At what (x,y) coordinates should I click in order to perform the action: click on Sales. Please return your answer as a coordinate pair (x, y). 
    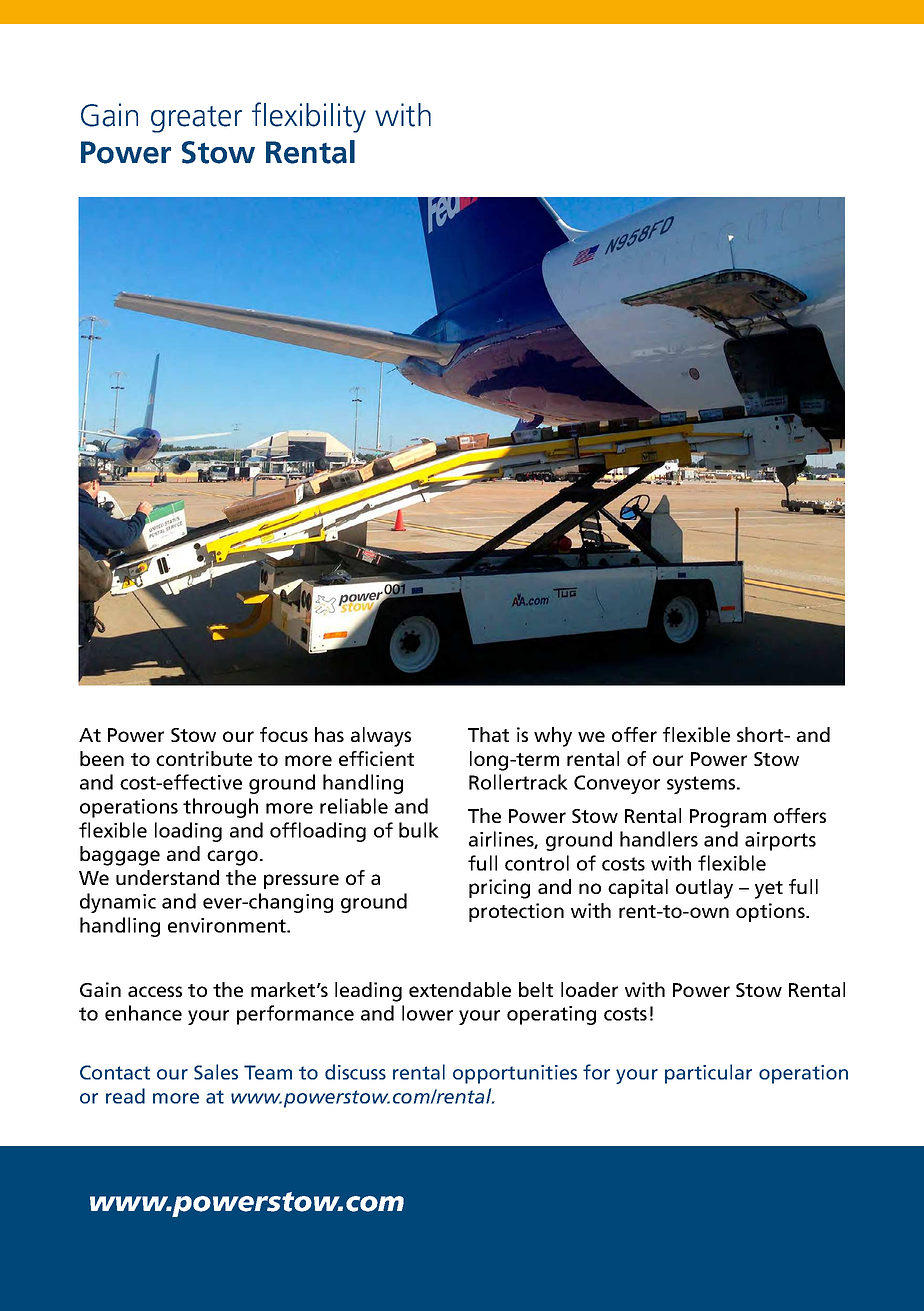
    Looking at the image, I should click on (216, 1072).
